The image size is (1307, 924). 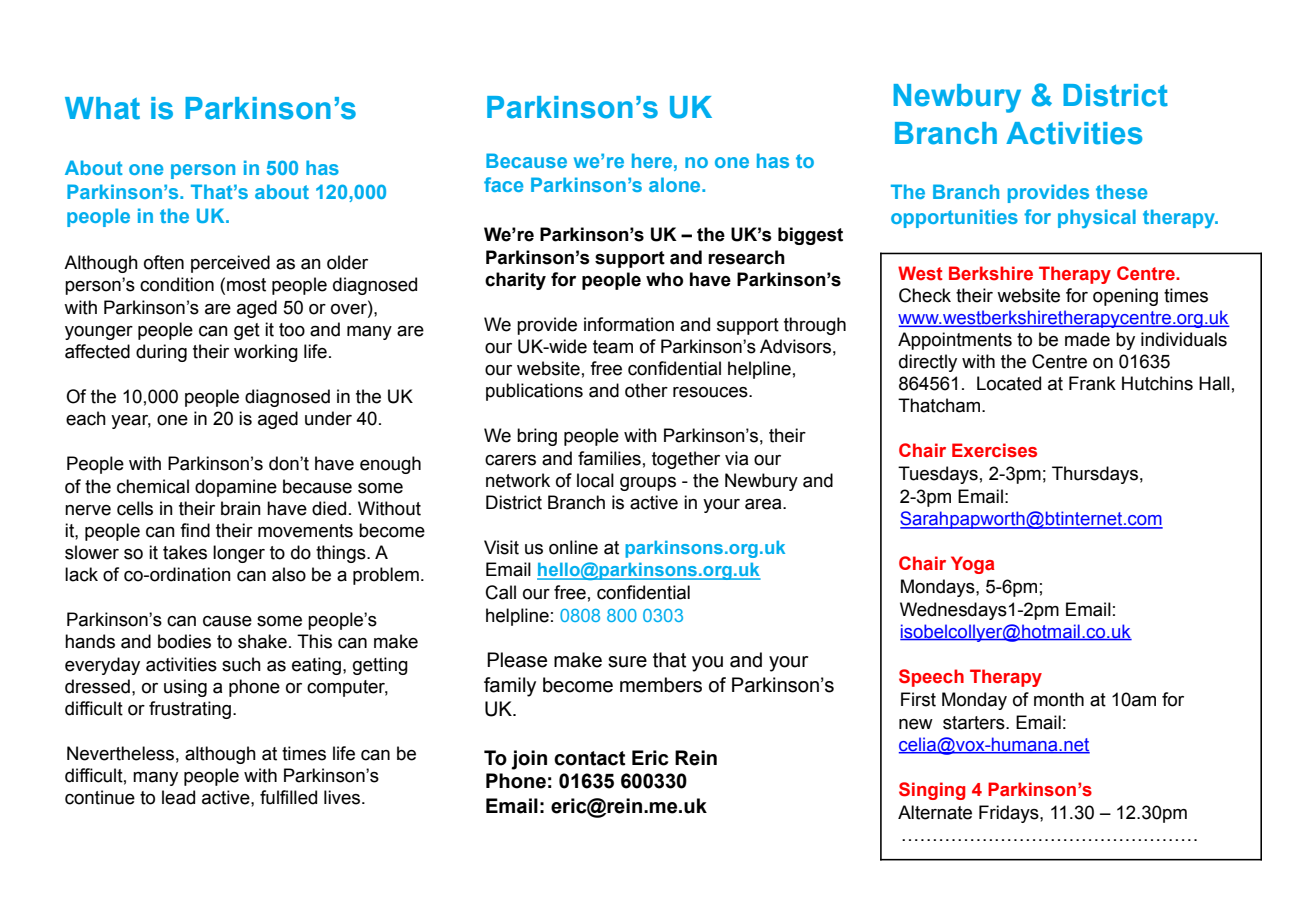 What do you see at coordinates (102, 108) in the image?
I see `What` at bounding box center [102, 108].
